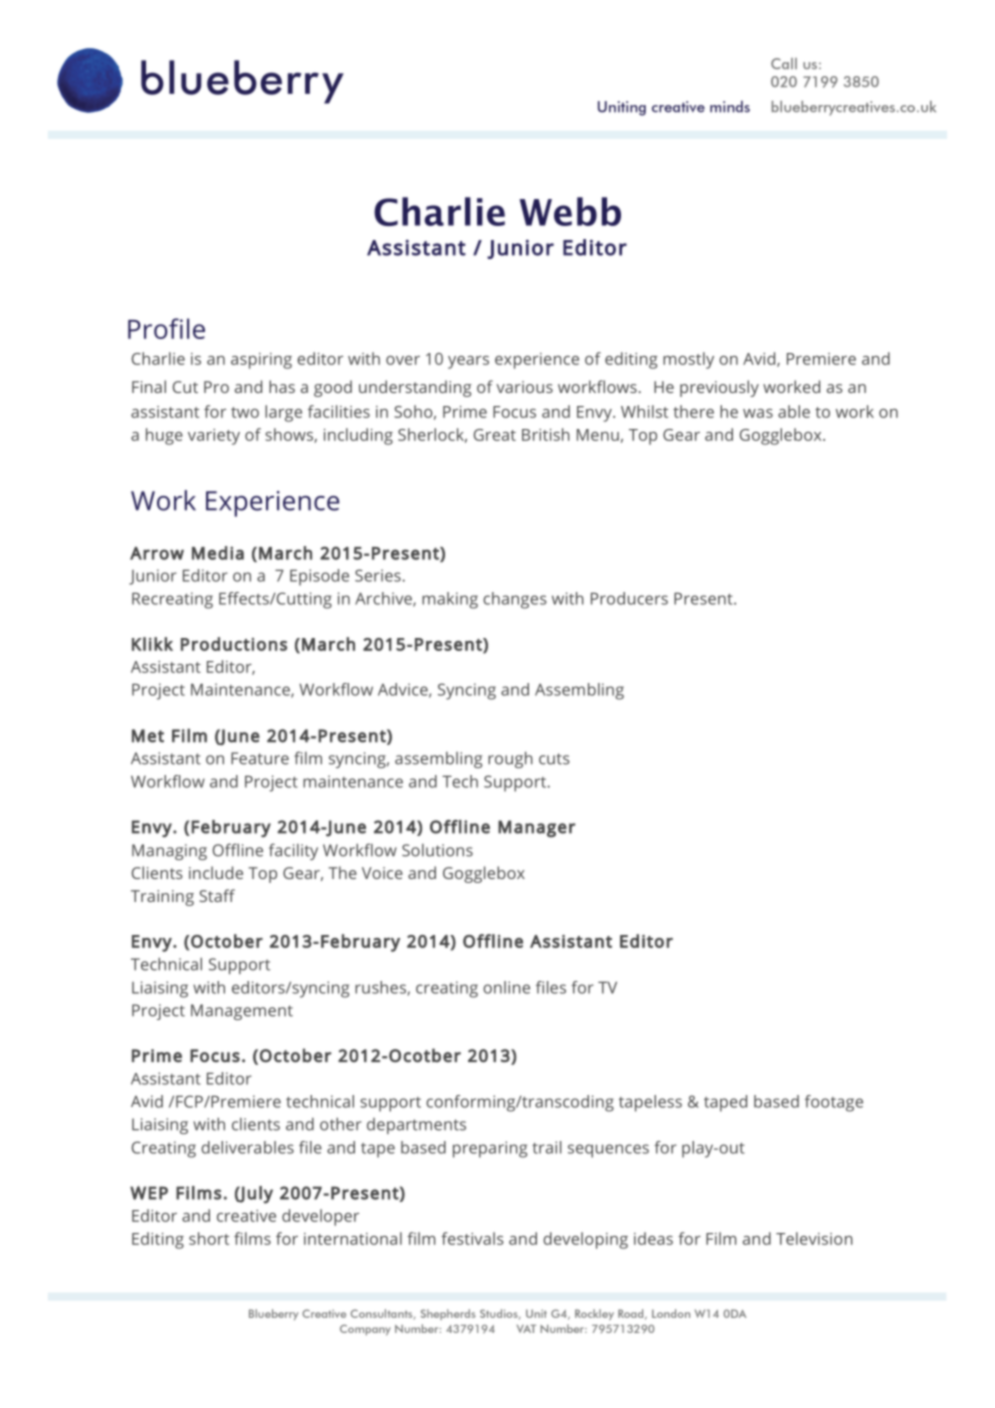 This screenshot has height=1408, width=995. I want to click on mostly, so click(688, 360).
